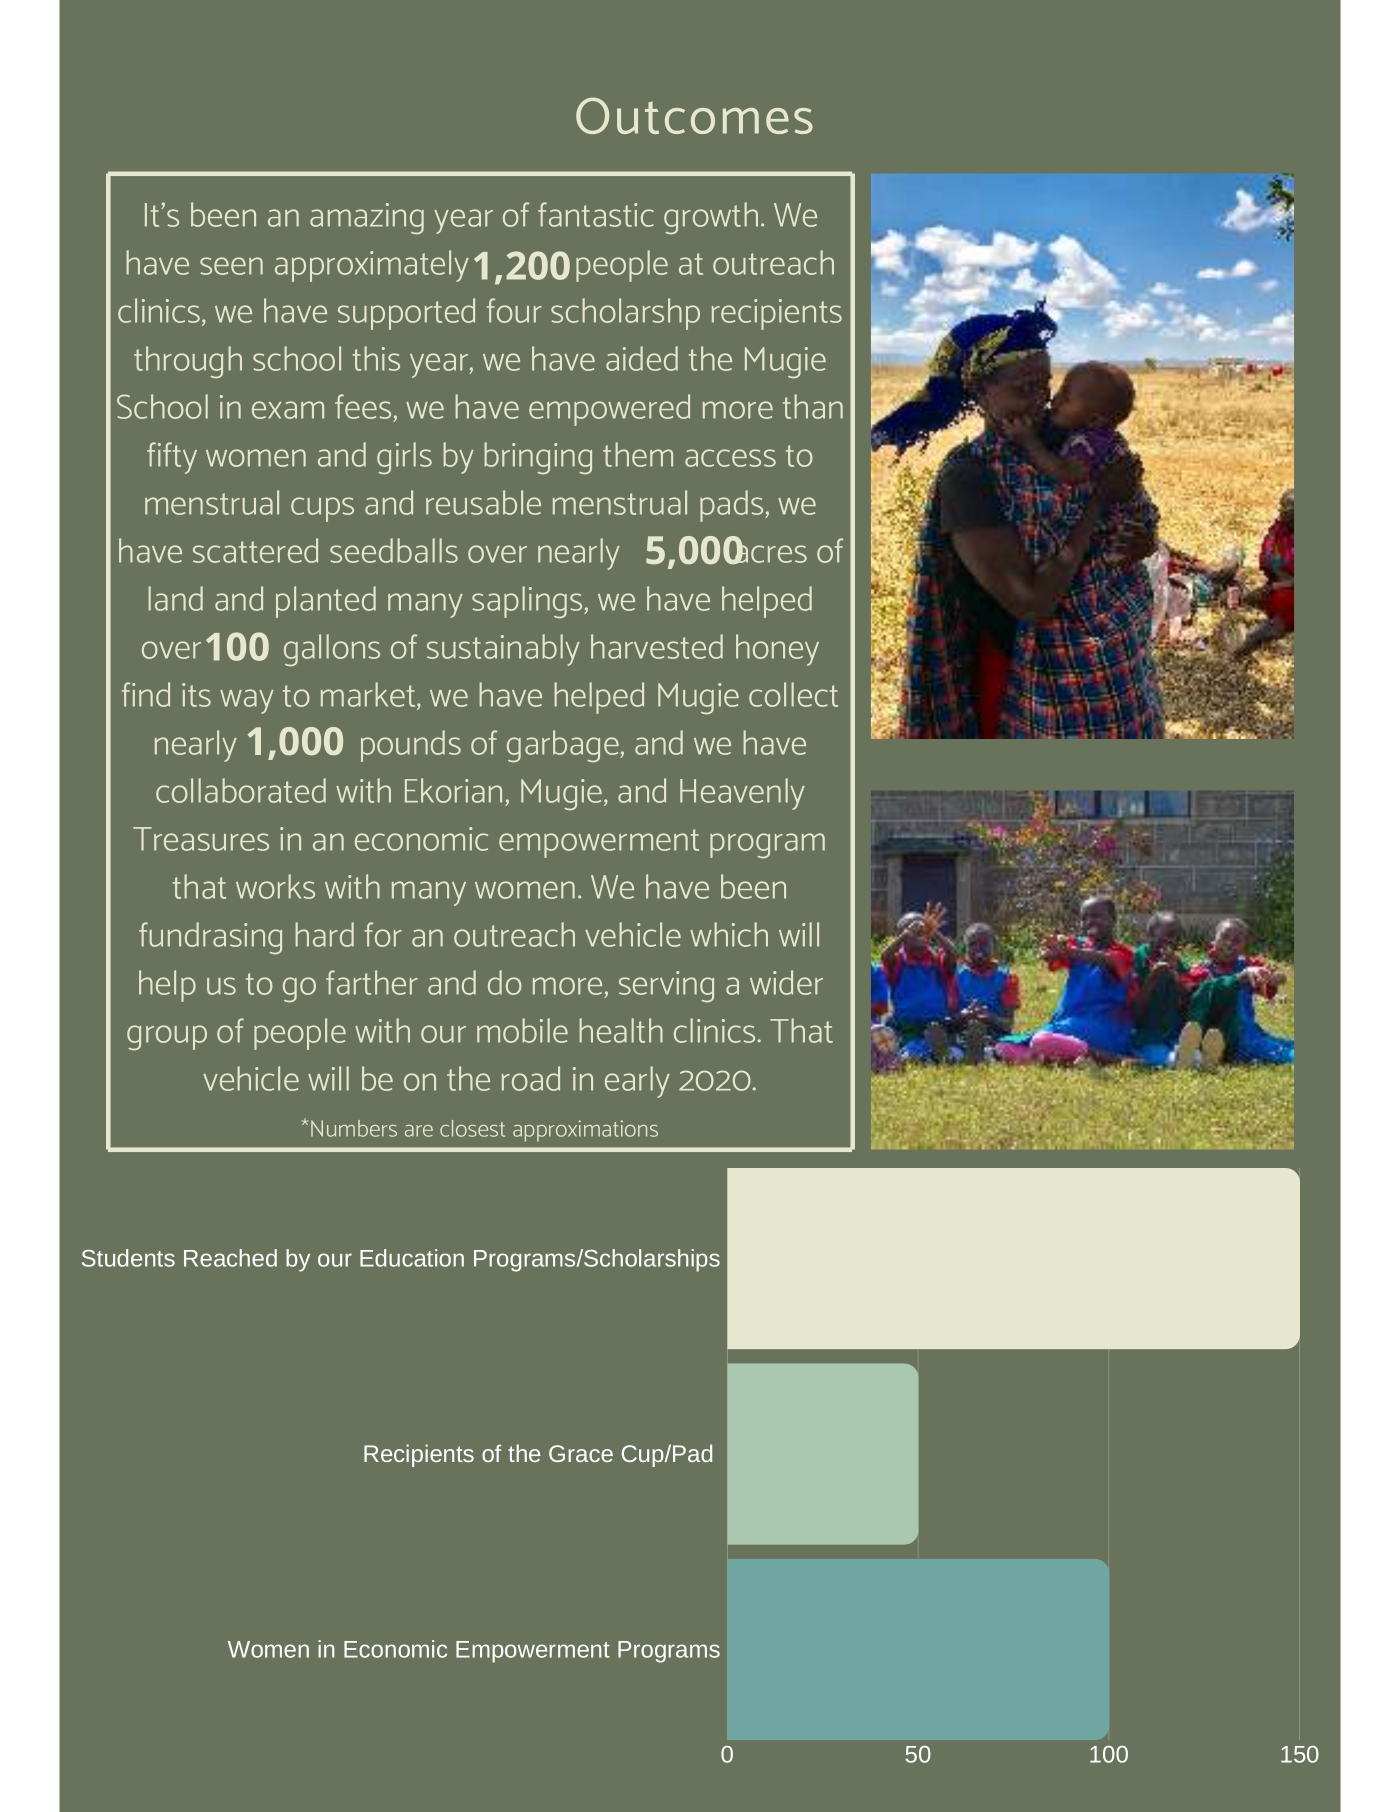 The height and width of the document is (1812, 1400). Describe the element at coordinates (172, 458) in the document. I see `fifty` at that location.
